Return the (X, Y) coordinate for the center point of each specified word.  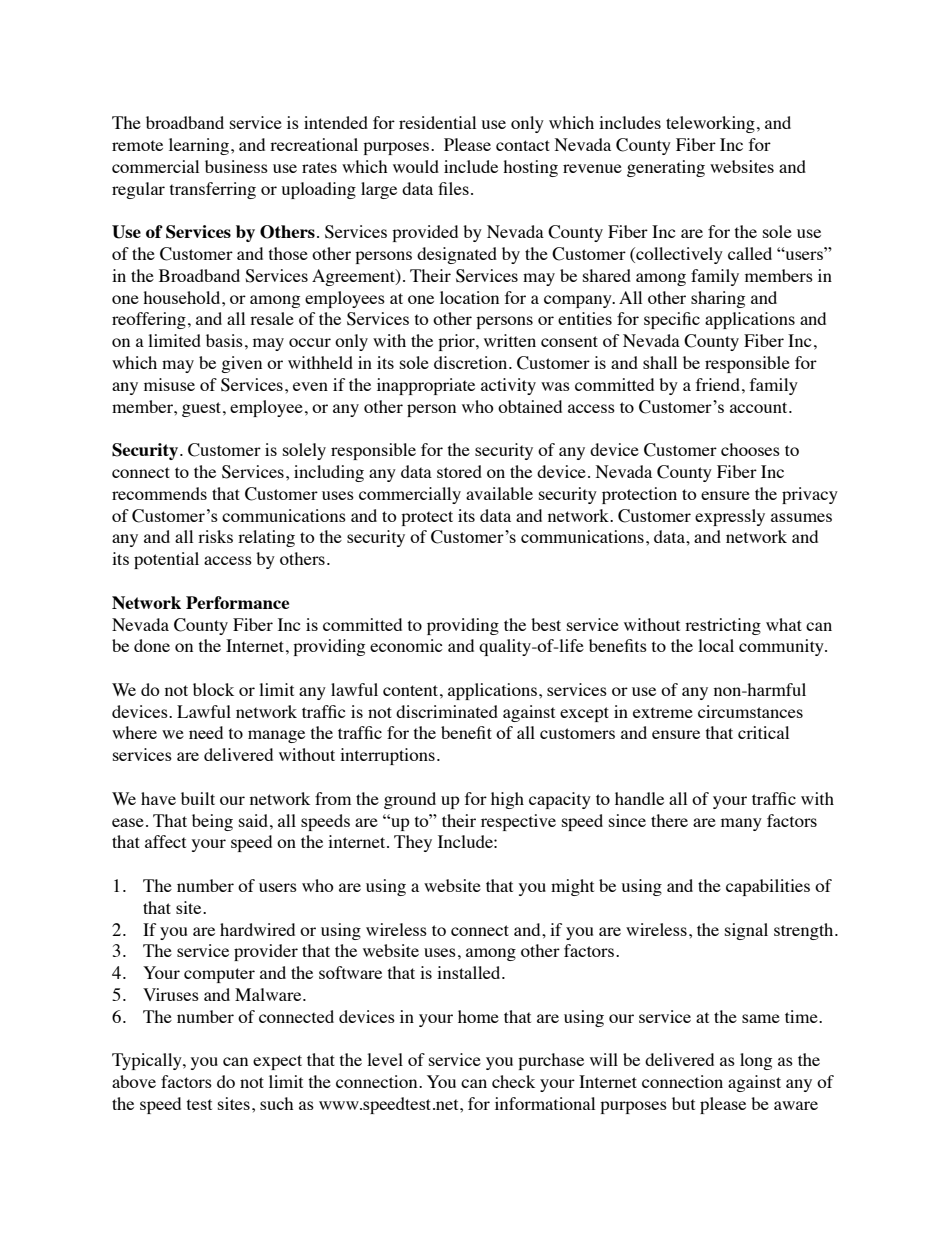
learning (200, 146)
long (756, 1061)
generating (666, 168)
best (546, 624)
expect (277, 1062)
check (513, 1081)
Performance (237, 602)
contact (523, 145)
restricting (723, 626)
